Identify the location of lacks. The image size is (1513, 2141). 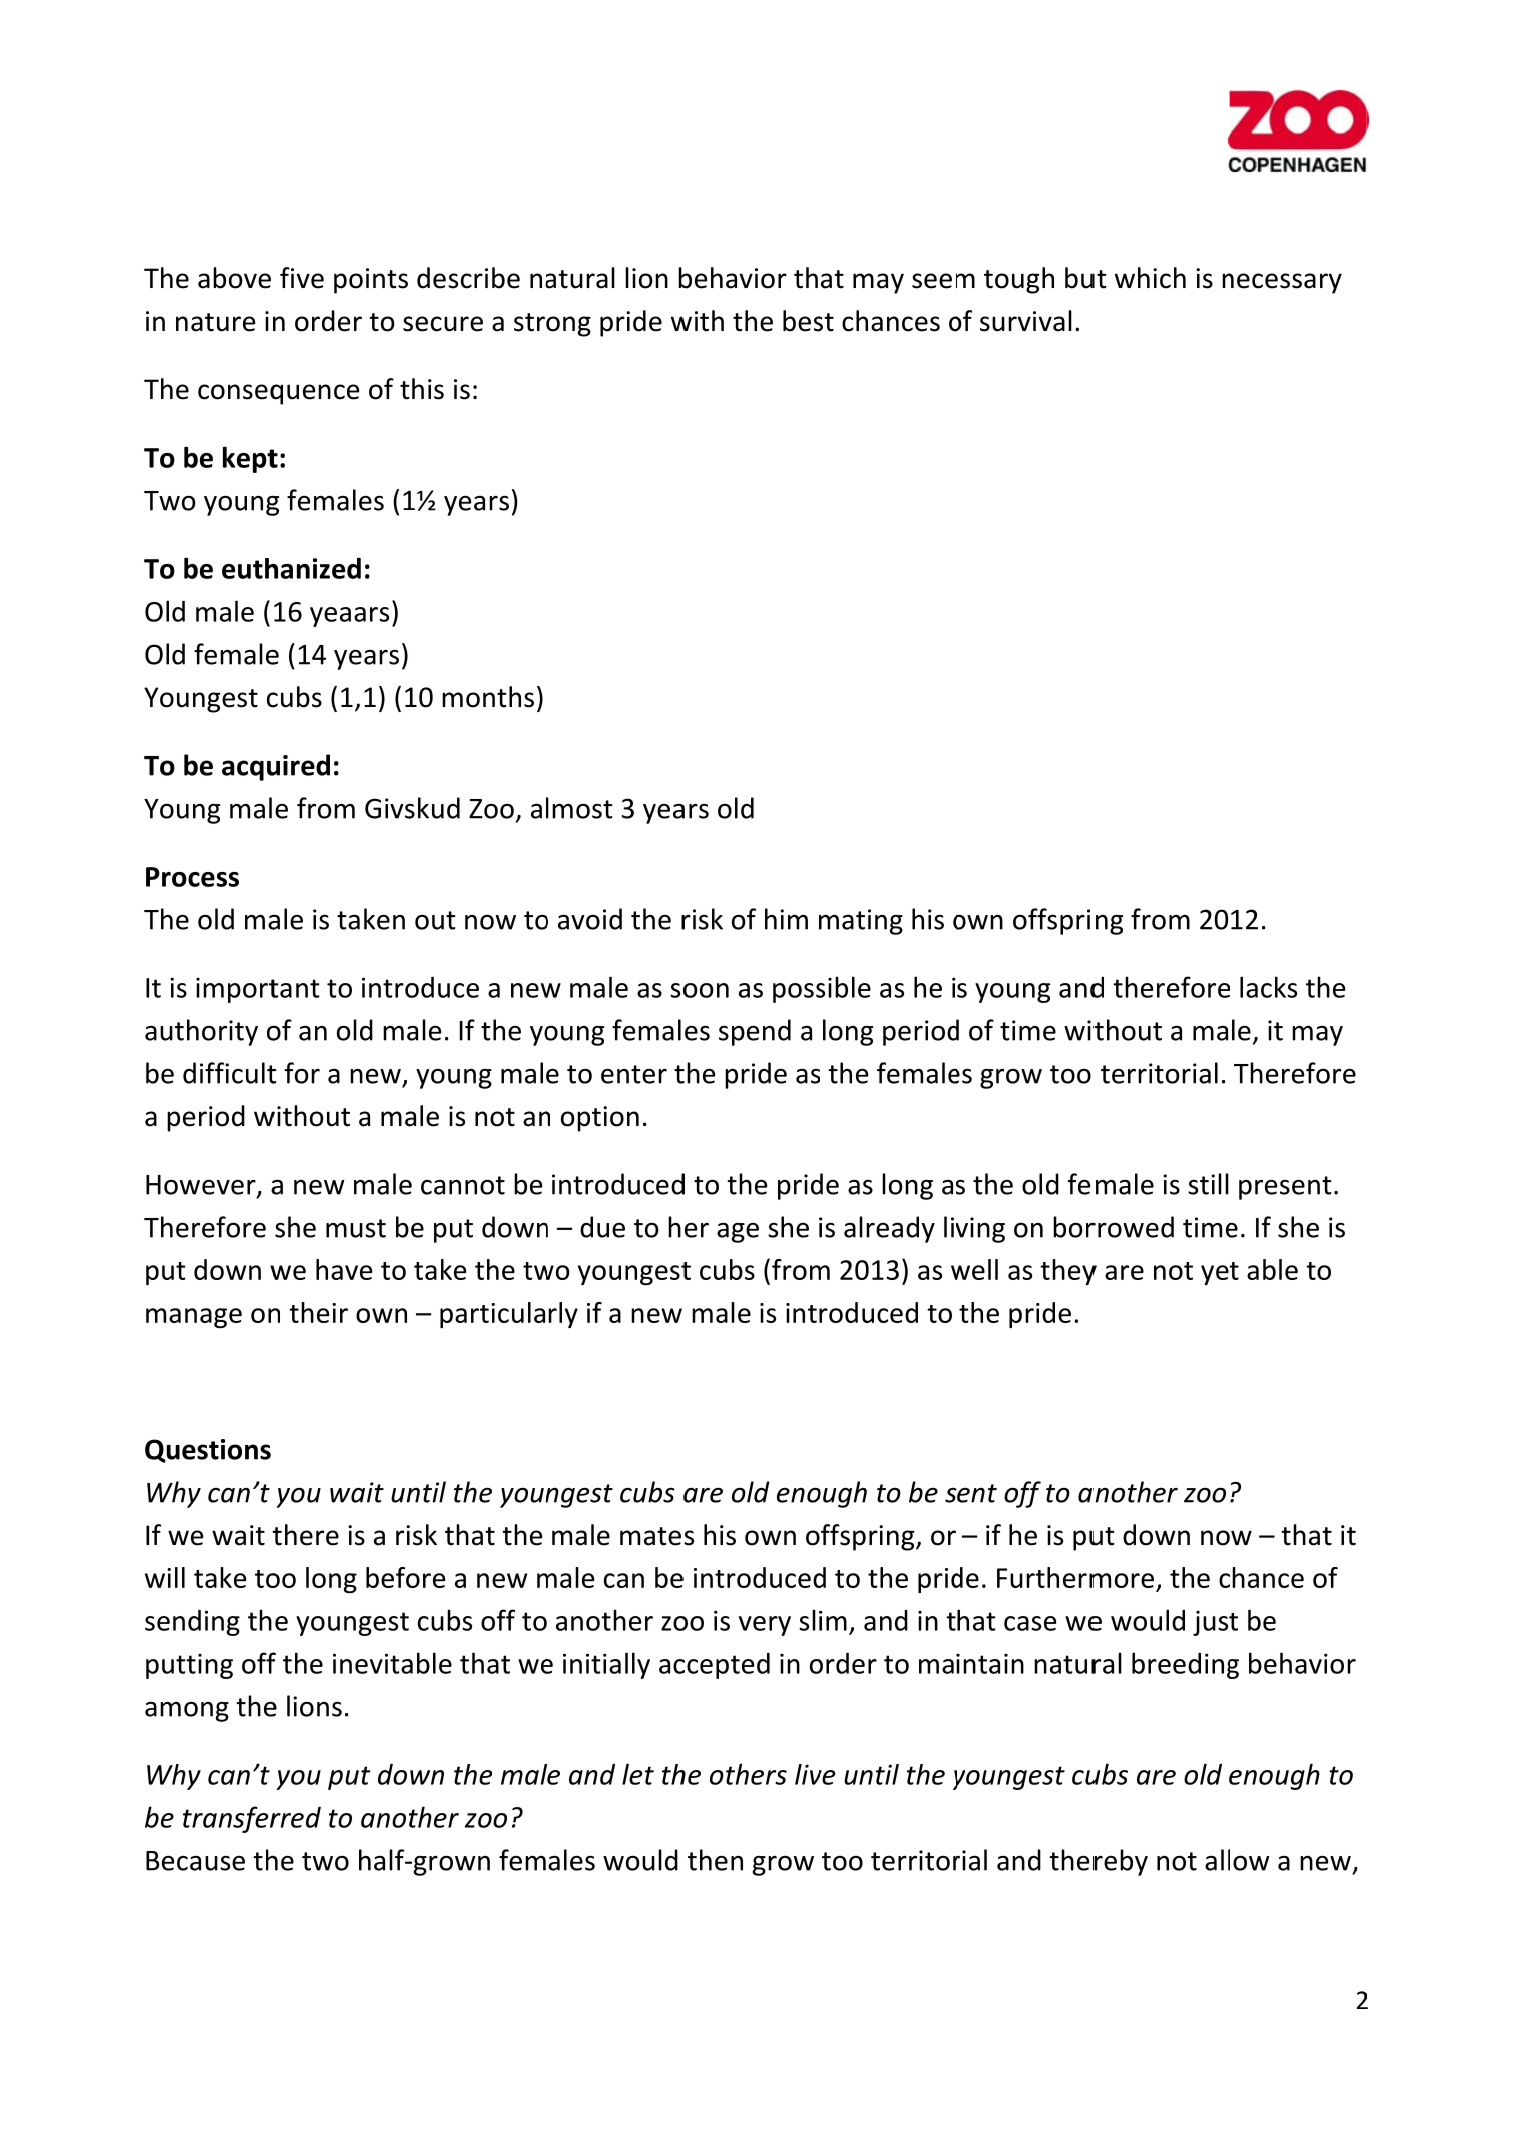
(1268, 987).
